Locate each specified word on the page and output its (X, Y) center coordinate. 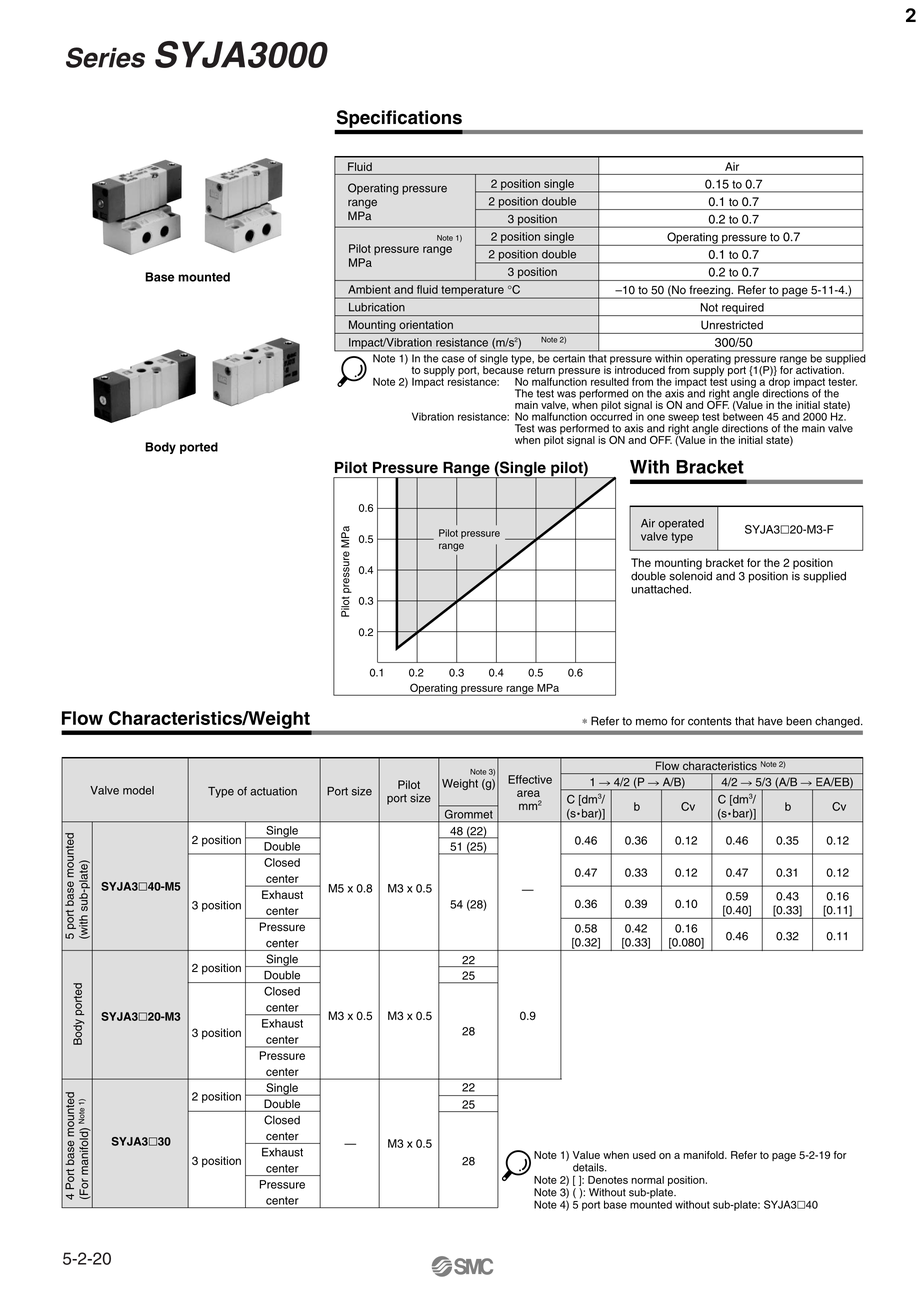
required (743, 309)
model (138, 790)
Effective (530, 779)
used (644, 1155)
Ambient (369, 289)
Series (105, 57)
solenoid (690, 575)
